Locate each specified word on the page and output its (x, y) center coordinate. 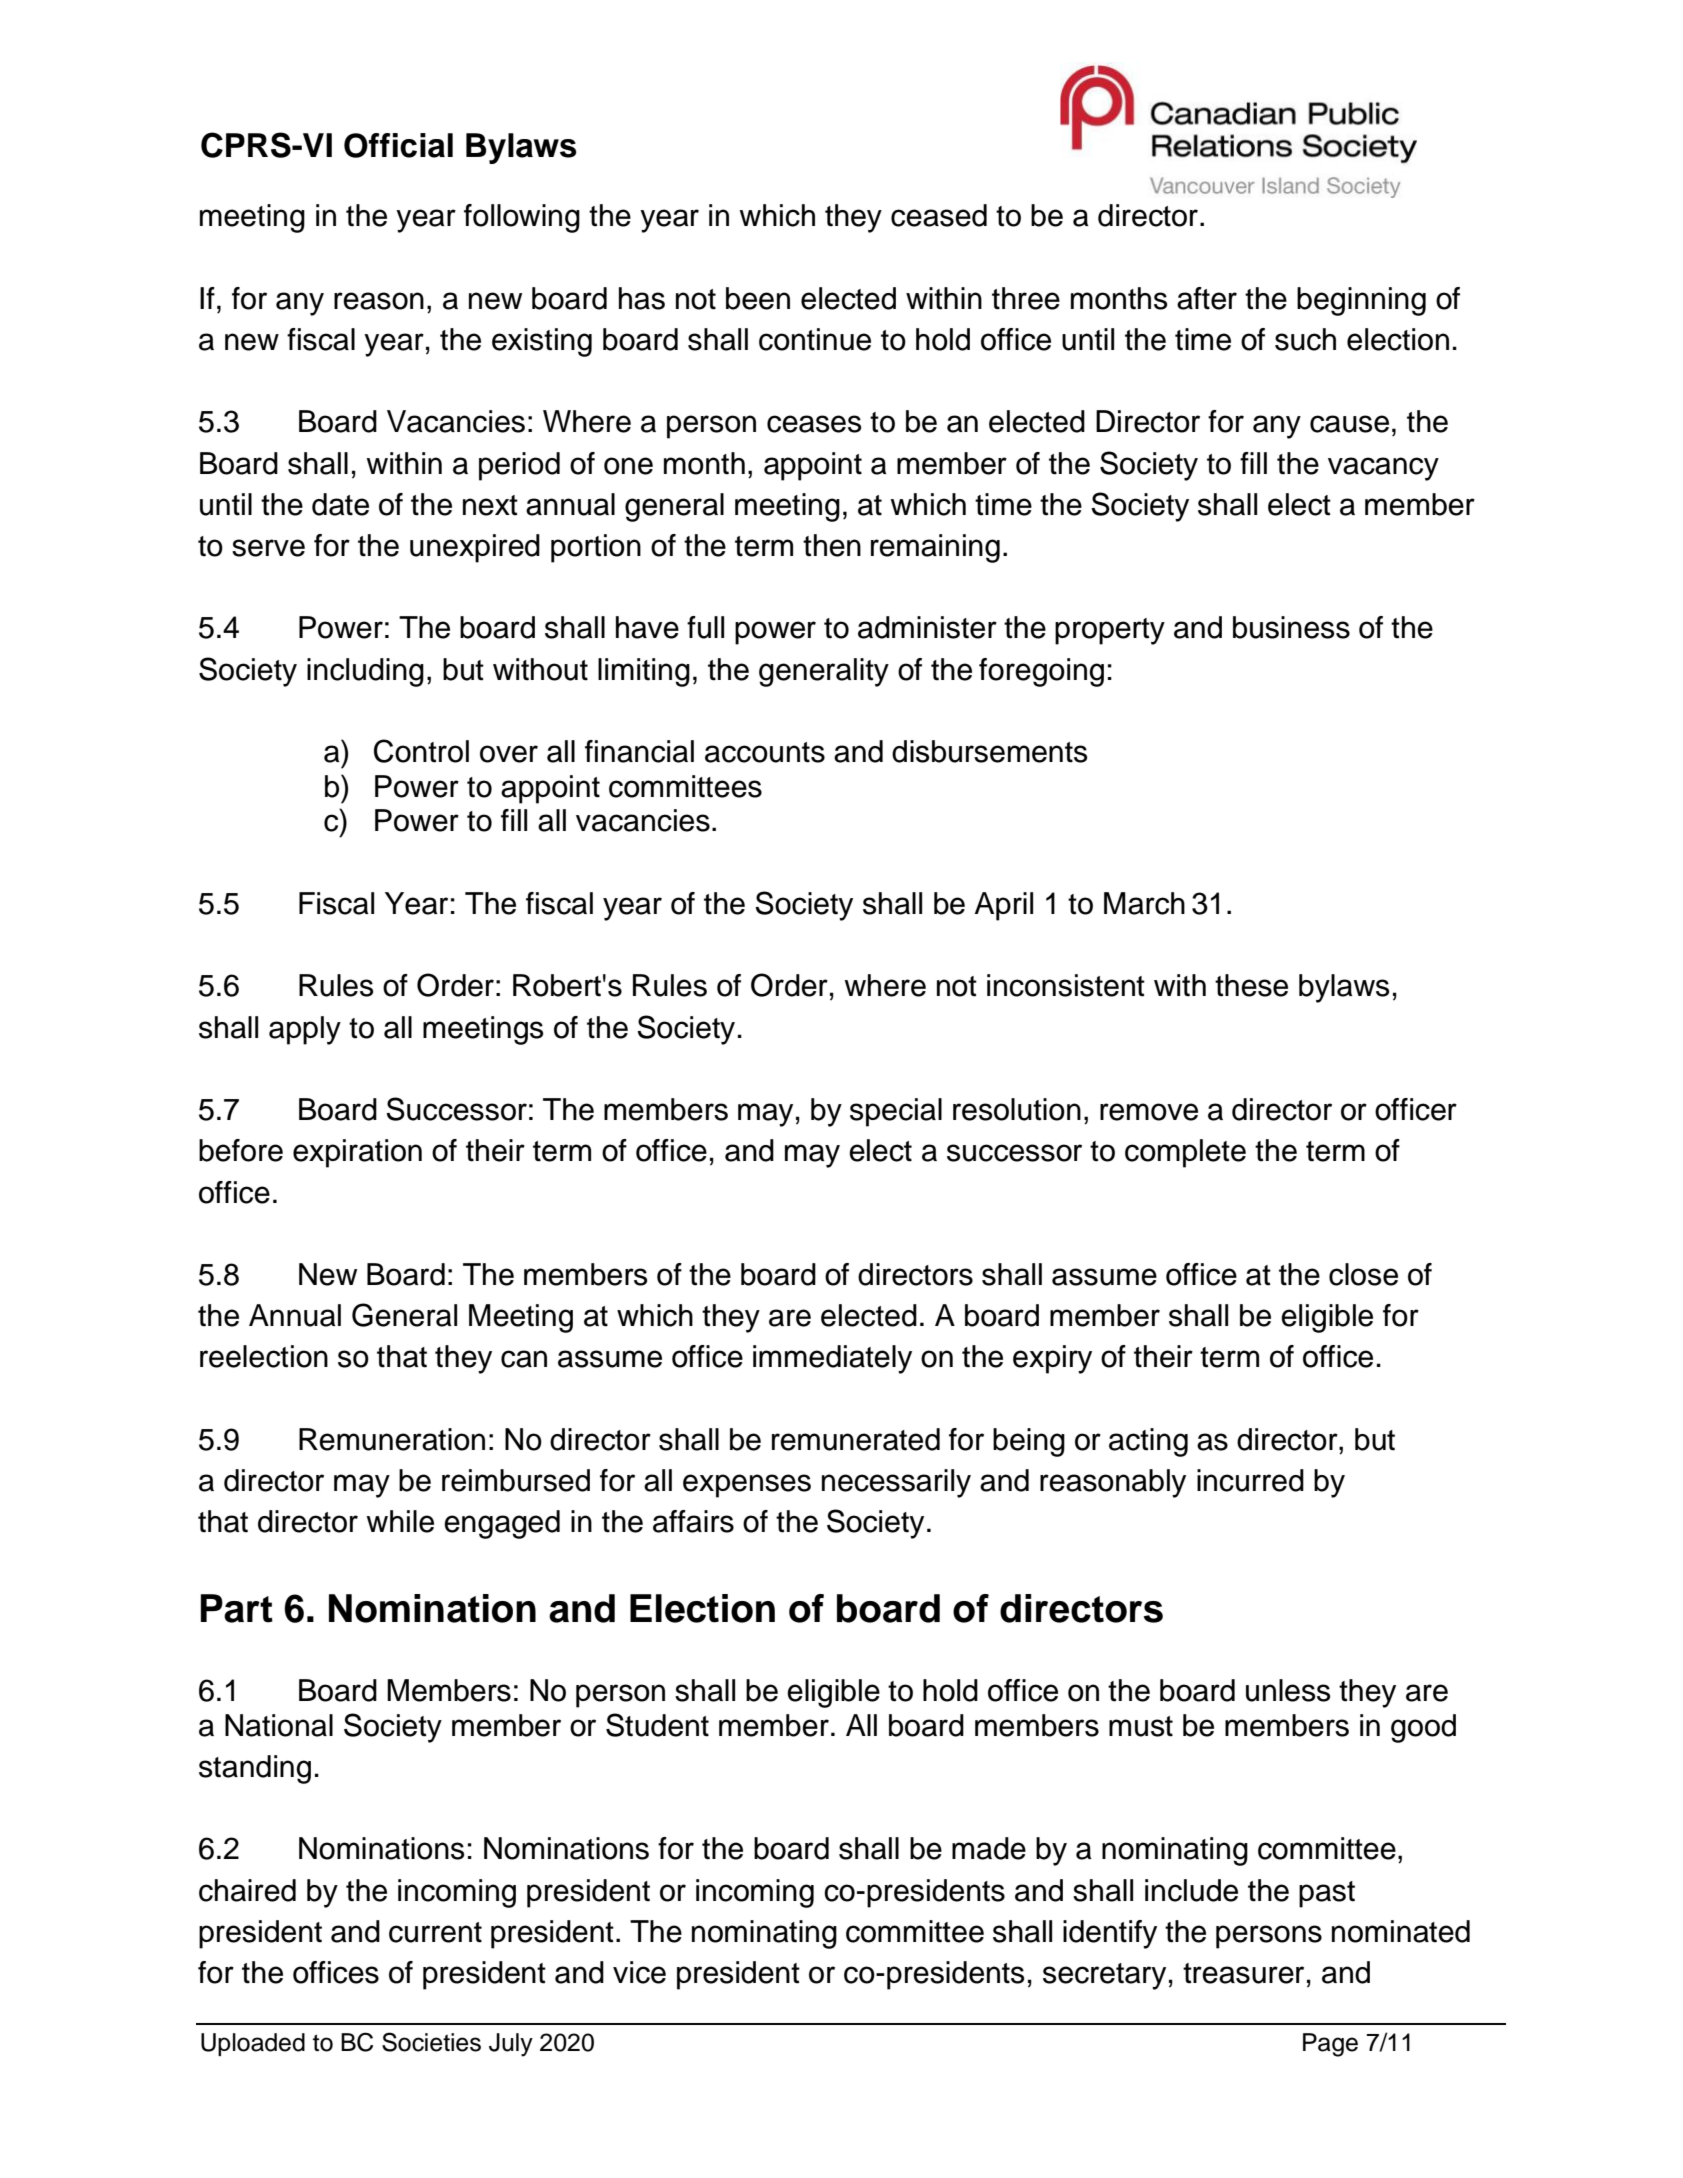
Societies (431, 2042)
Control (421, 751)
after (1207, 298)
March (1144, 903)
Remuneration (392, 1439)
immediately (832, 1359)
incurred (1250, 1480)
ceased (939, 215)
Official (398, 145)
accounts (765, 752)
